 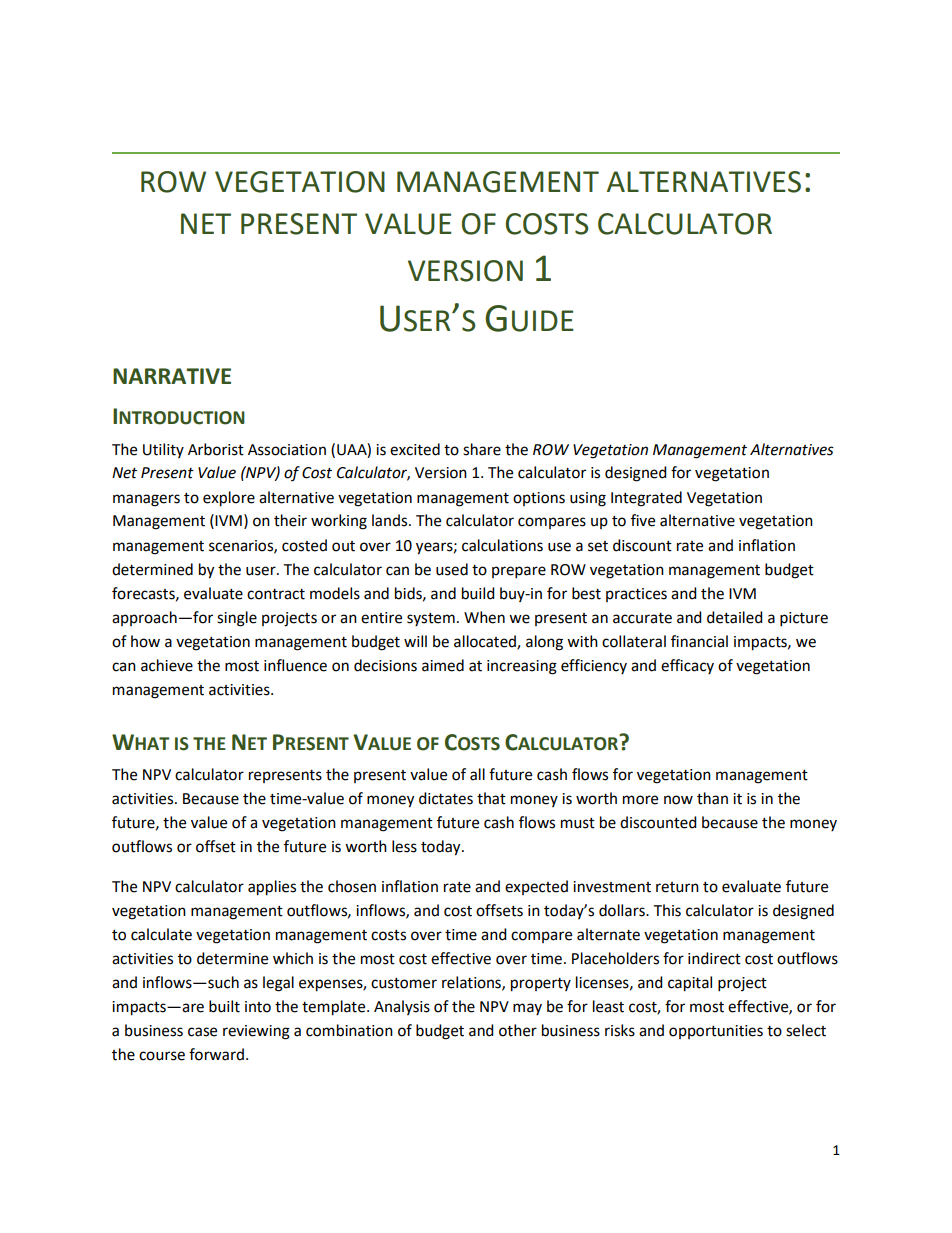 What do you see at coordinates (202, 1032) in the screenshot?
I see `case` at bounding box center [202, 1032].
